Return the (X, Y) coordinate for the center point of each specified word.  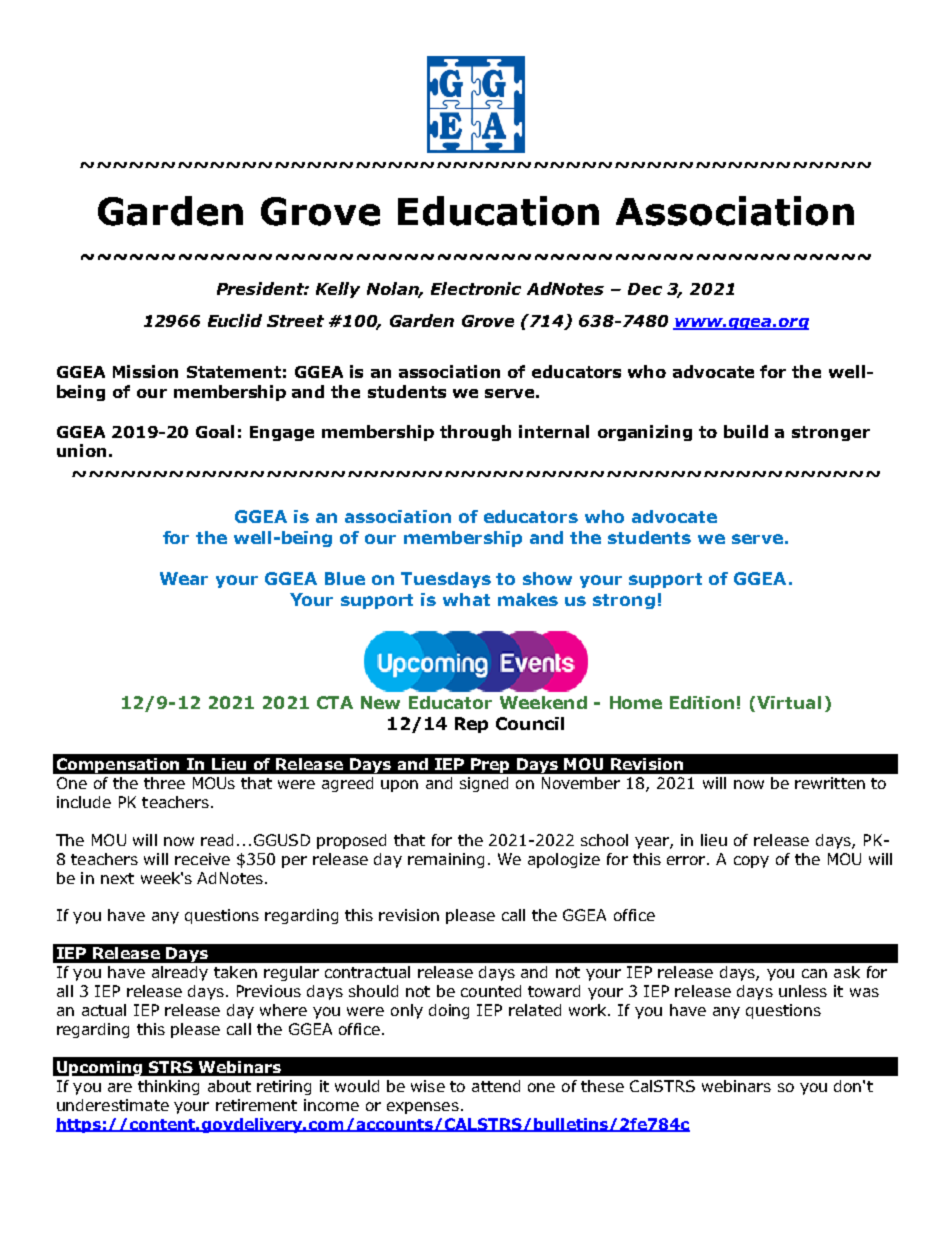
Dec (645, 289)
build (746, 431)
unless (803, 991)
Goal (215, 431)
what (466, 599)
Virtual (789, 702)
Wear (184, 578)
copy (751, 862)
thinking (168, 1087)
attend (496, 1086)
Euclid (235, 320)
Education (498, 211)
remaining (446, 860)
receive (202, 859)
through (475, 433)
